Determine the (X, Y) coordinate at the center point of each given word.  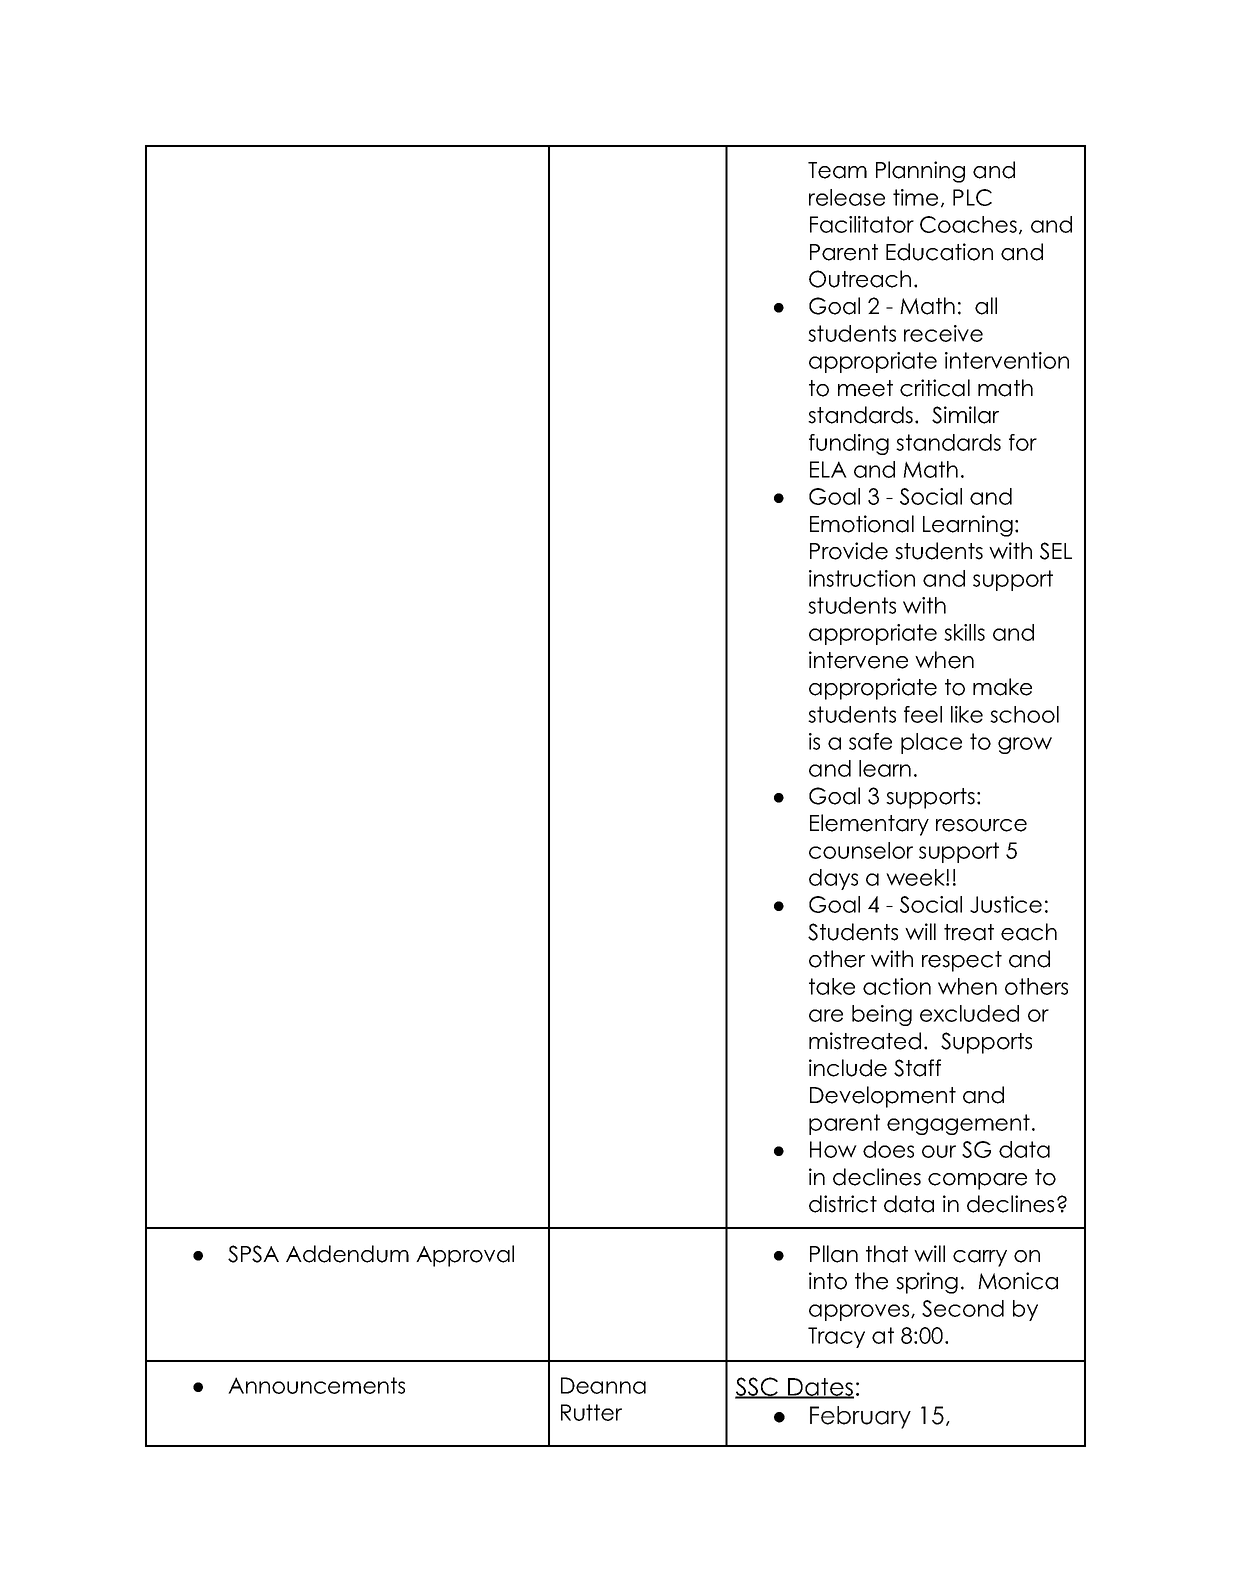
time (915, 197)
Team (837, 170)
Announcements (316, 1385)
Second (963, 1308)
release (847, 197)
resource (981, 825)
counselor (861, 850)
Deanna (603, 1385)
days (833, 879)
